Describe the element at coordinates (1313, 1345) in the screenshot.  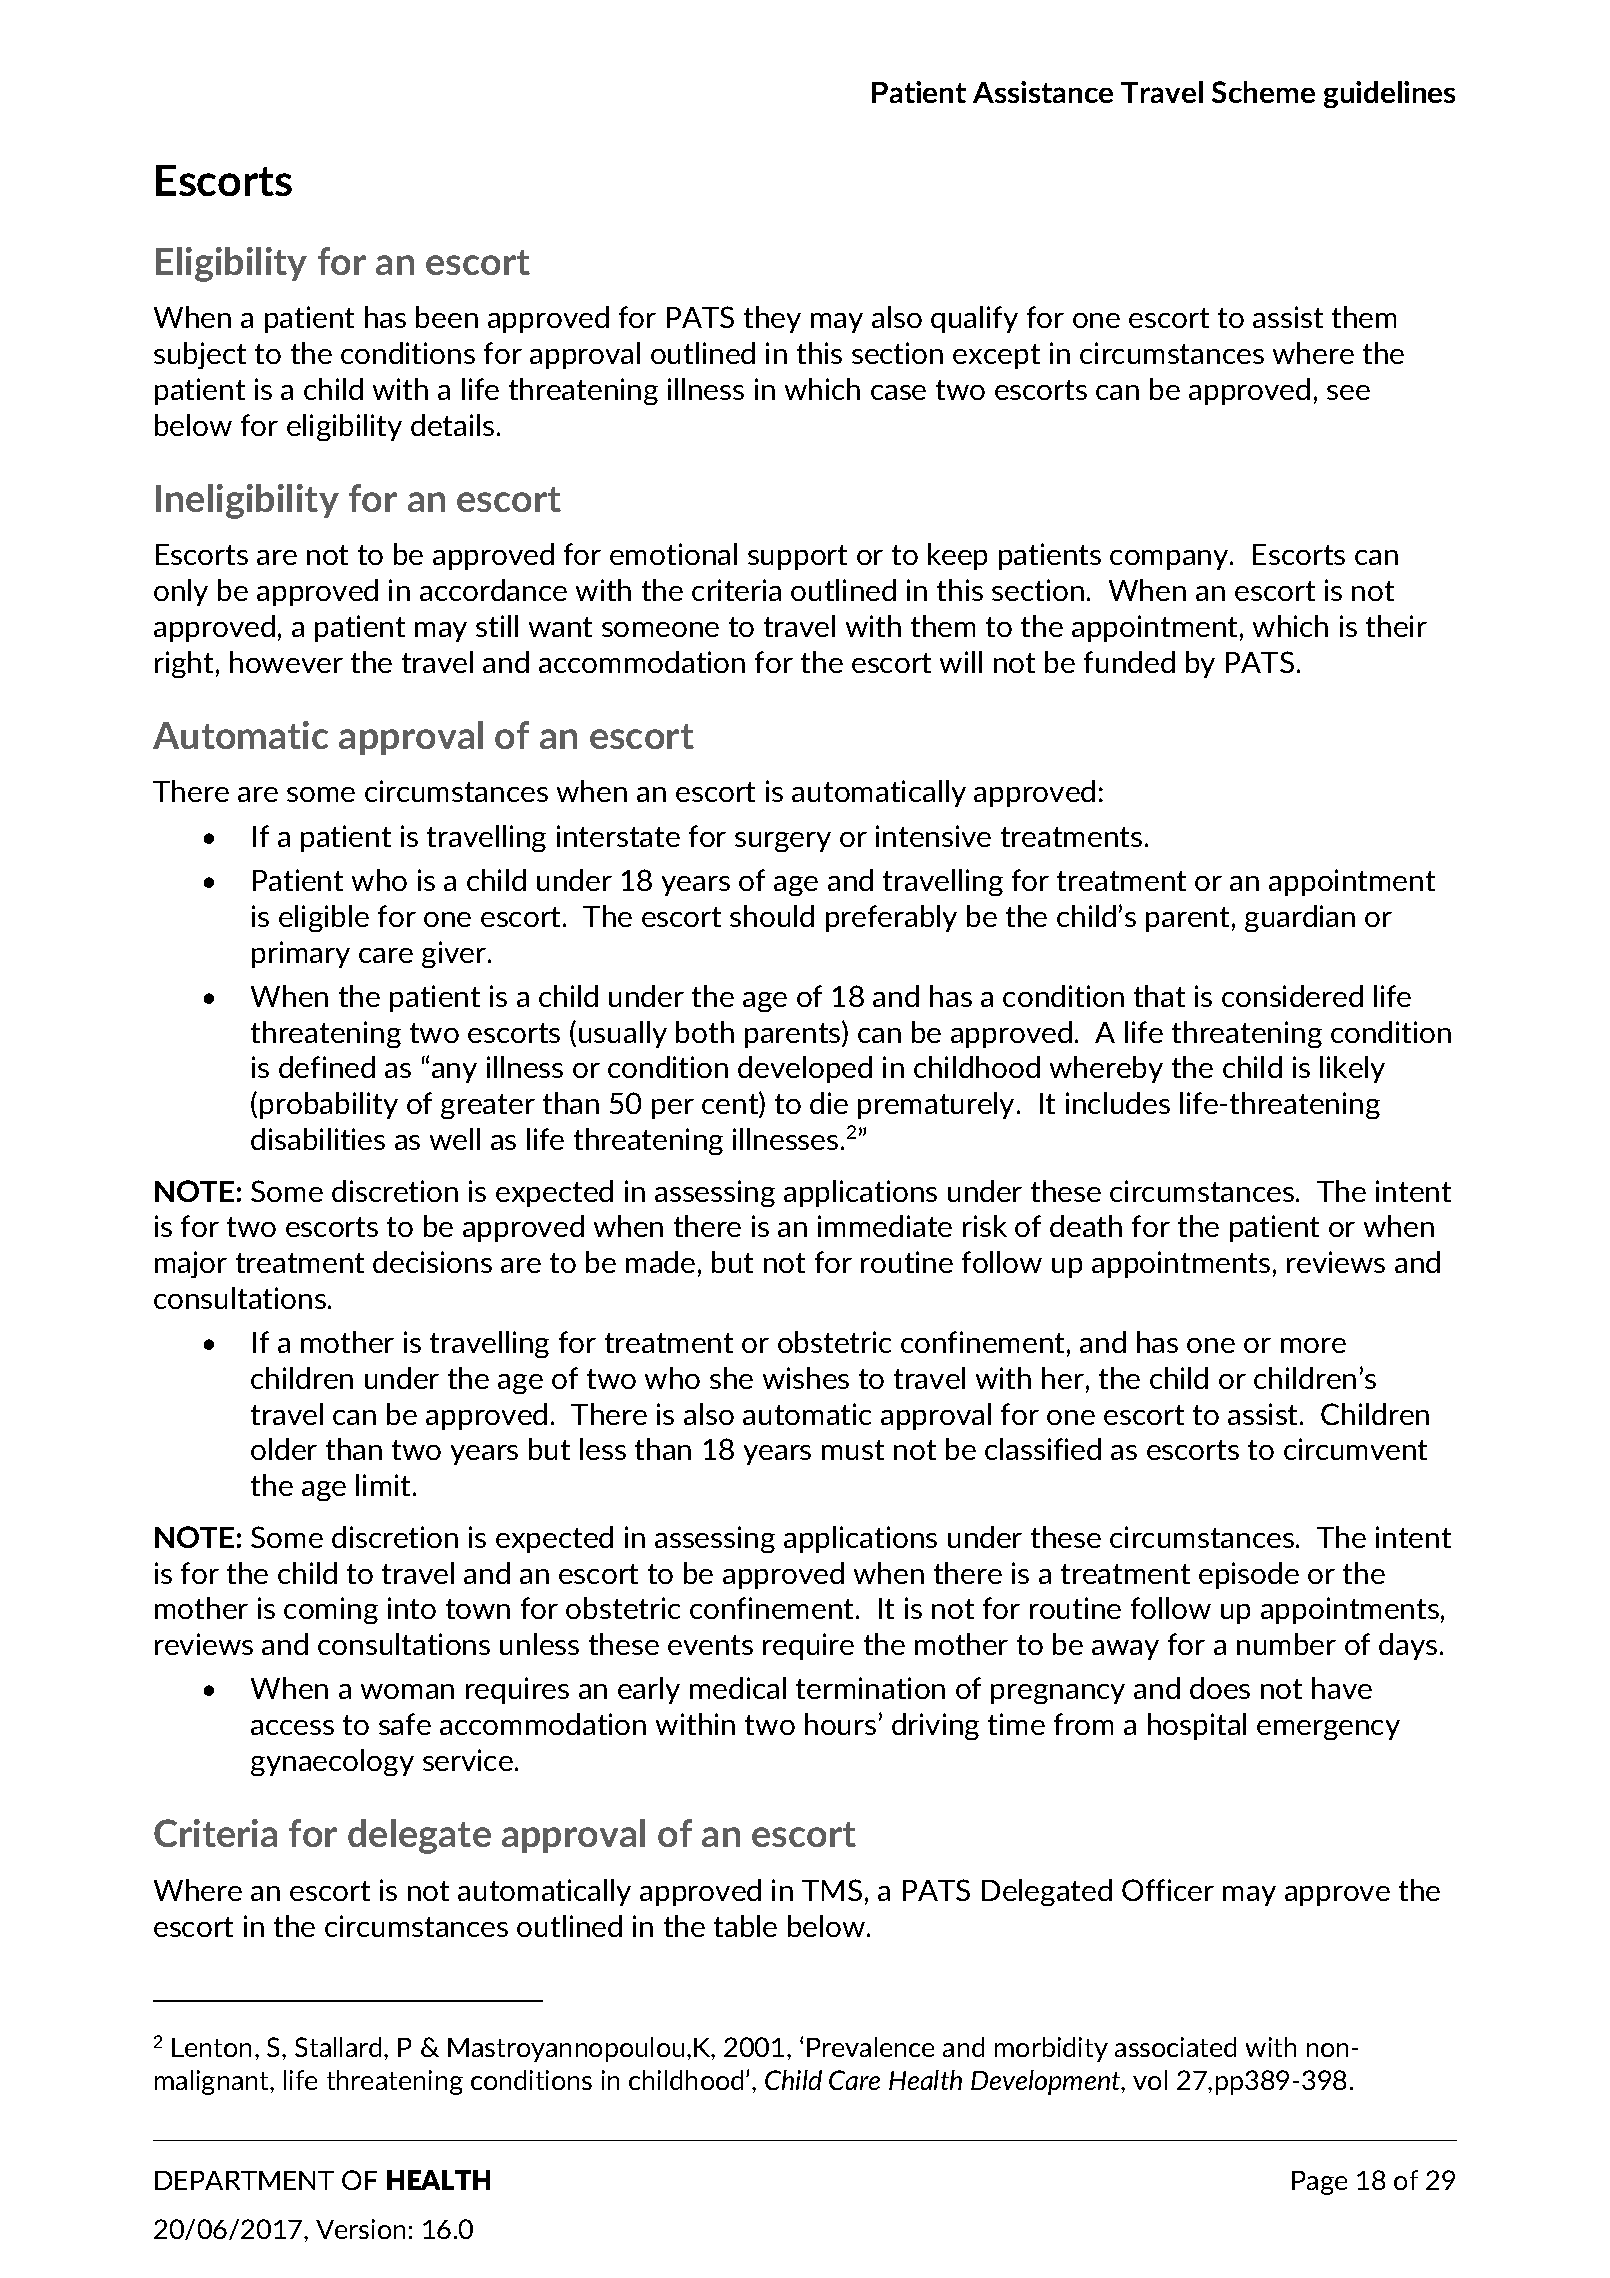
I see `more` at that location.
